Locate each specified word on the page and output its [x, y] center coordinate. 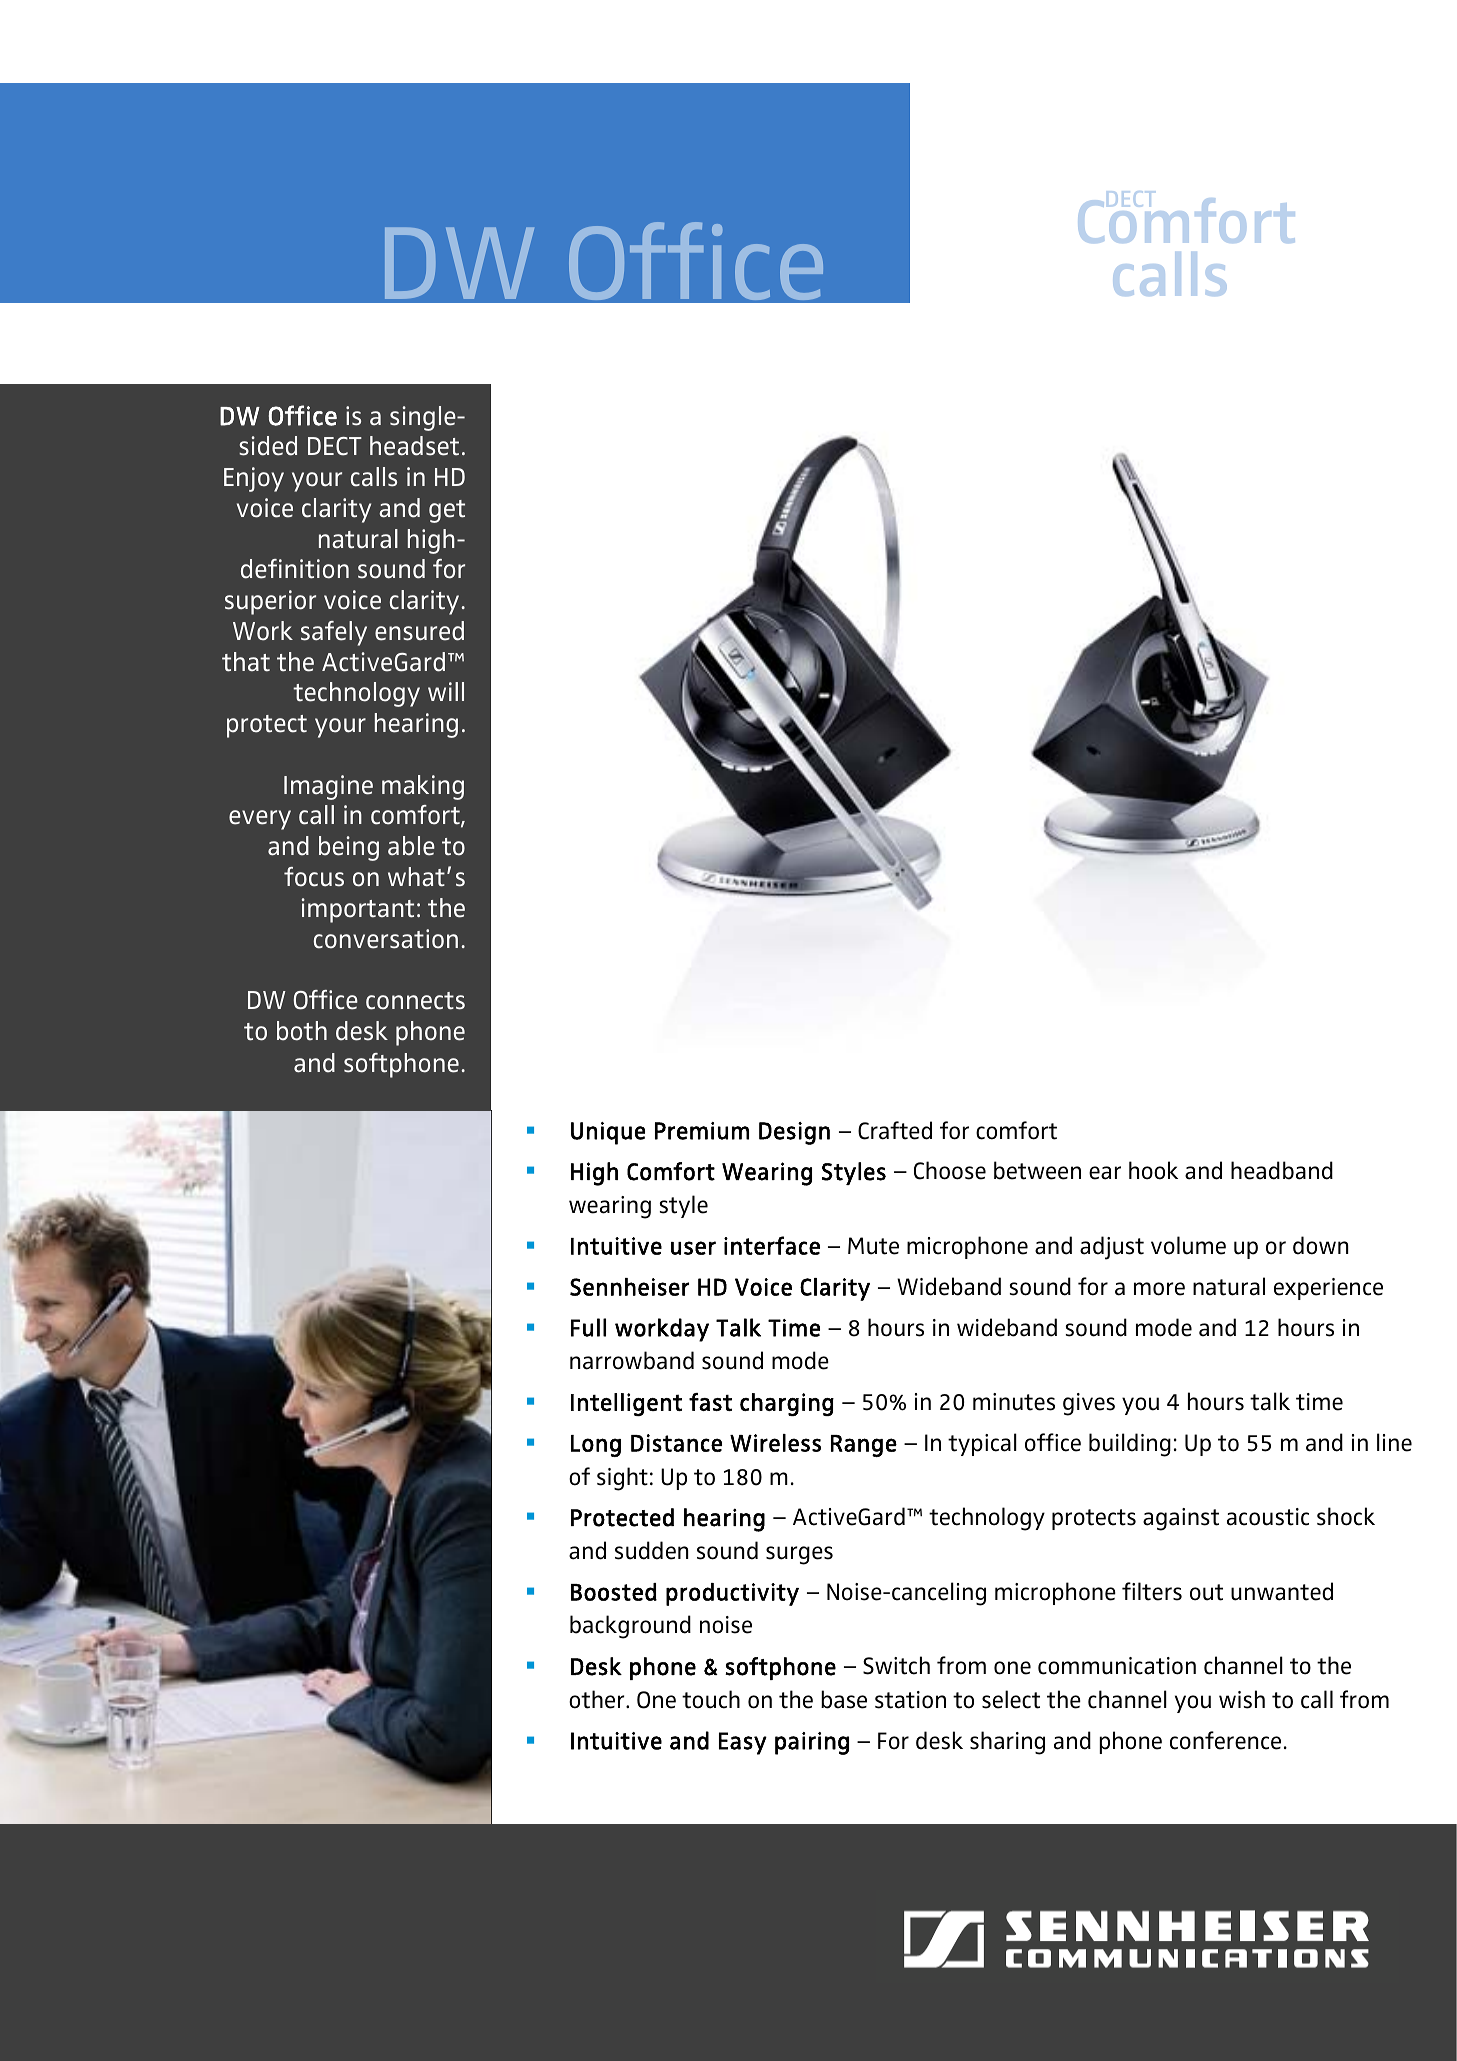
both [302, 1031]
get [447, 511]
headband [1282, 1170]
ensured [419, 631]
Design [794, 1133]
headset [414, 446]
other [598, 1699]
